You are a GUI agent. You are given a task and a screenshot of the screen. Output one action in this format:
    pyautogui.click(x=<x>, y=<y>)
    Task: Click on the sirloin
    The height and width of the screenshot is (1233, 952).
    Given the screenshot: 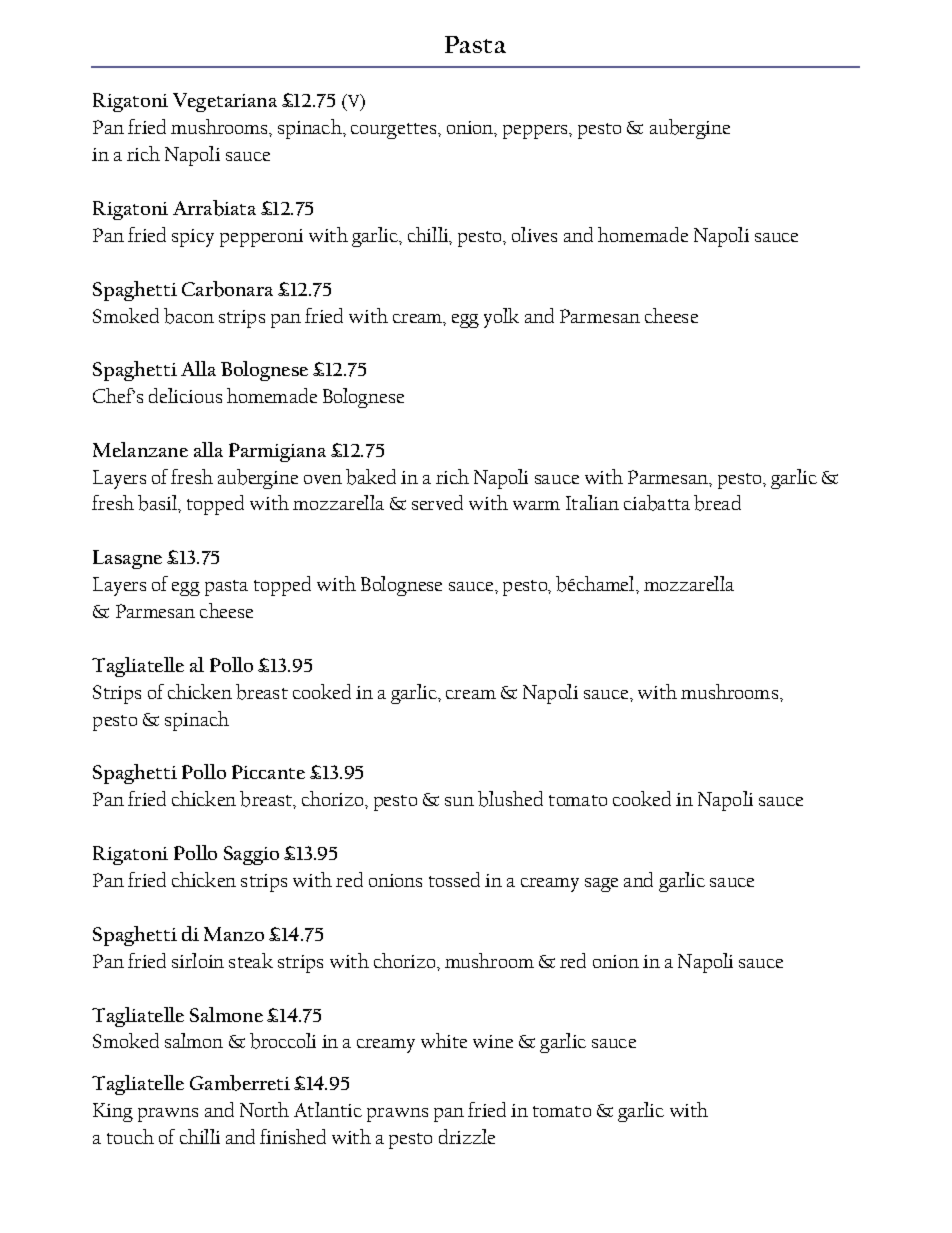 What is the action you would take?
    pyautogui.click(x=198, y=960)
